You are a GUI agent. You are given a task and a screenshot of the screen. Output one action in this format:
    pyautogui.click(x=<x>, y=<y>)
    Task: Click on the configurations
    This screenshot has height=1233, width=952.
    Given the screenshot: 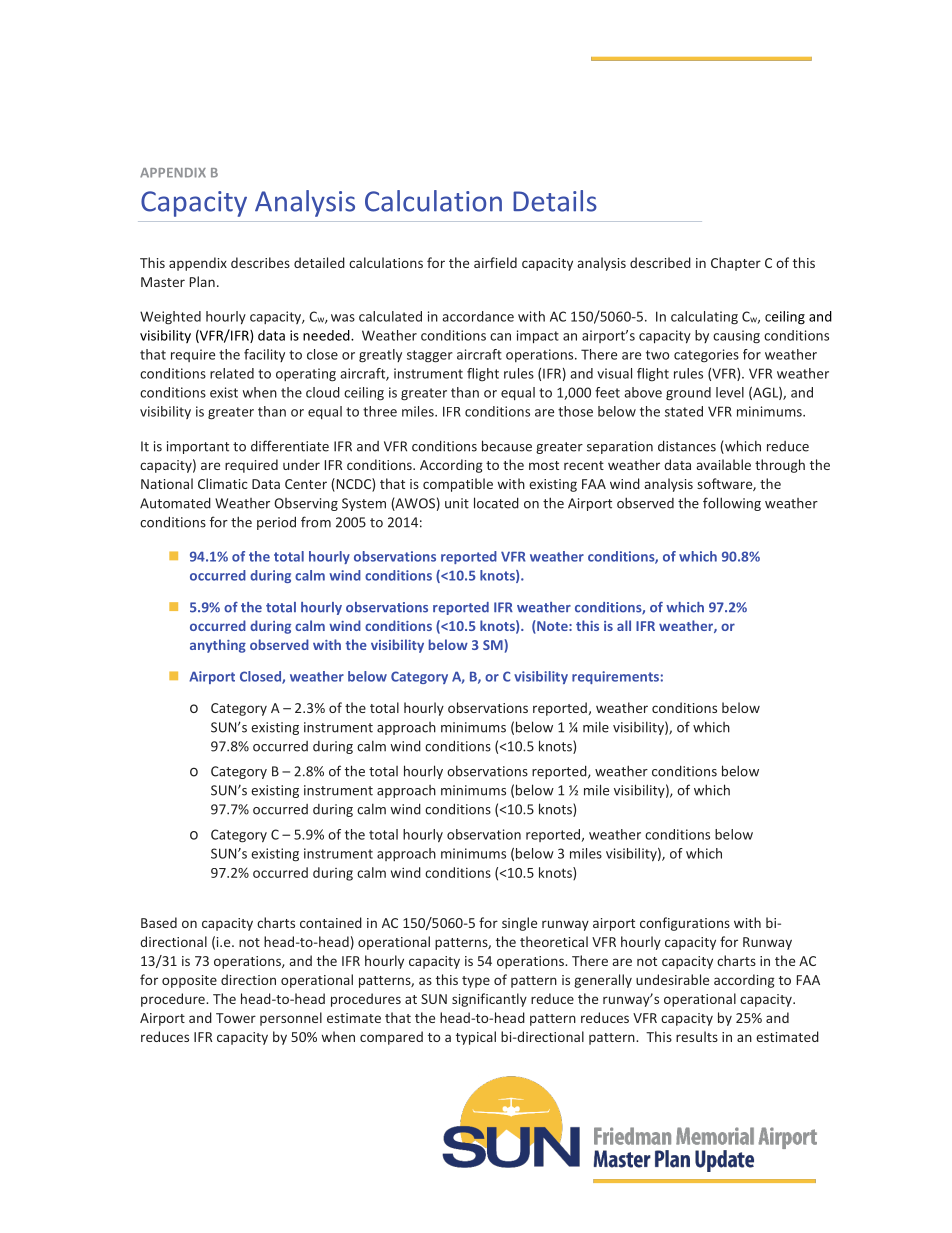 What is the action you would take?
    pyautogui.click(x=685, y=924)
